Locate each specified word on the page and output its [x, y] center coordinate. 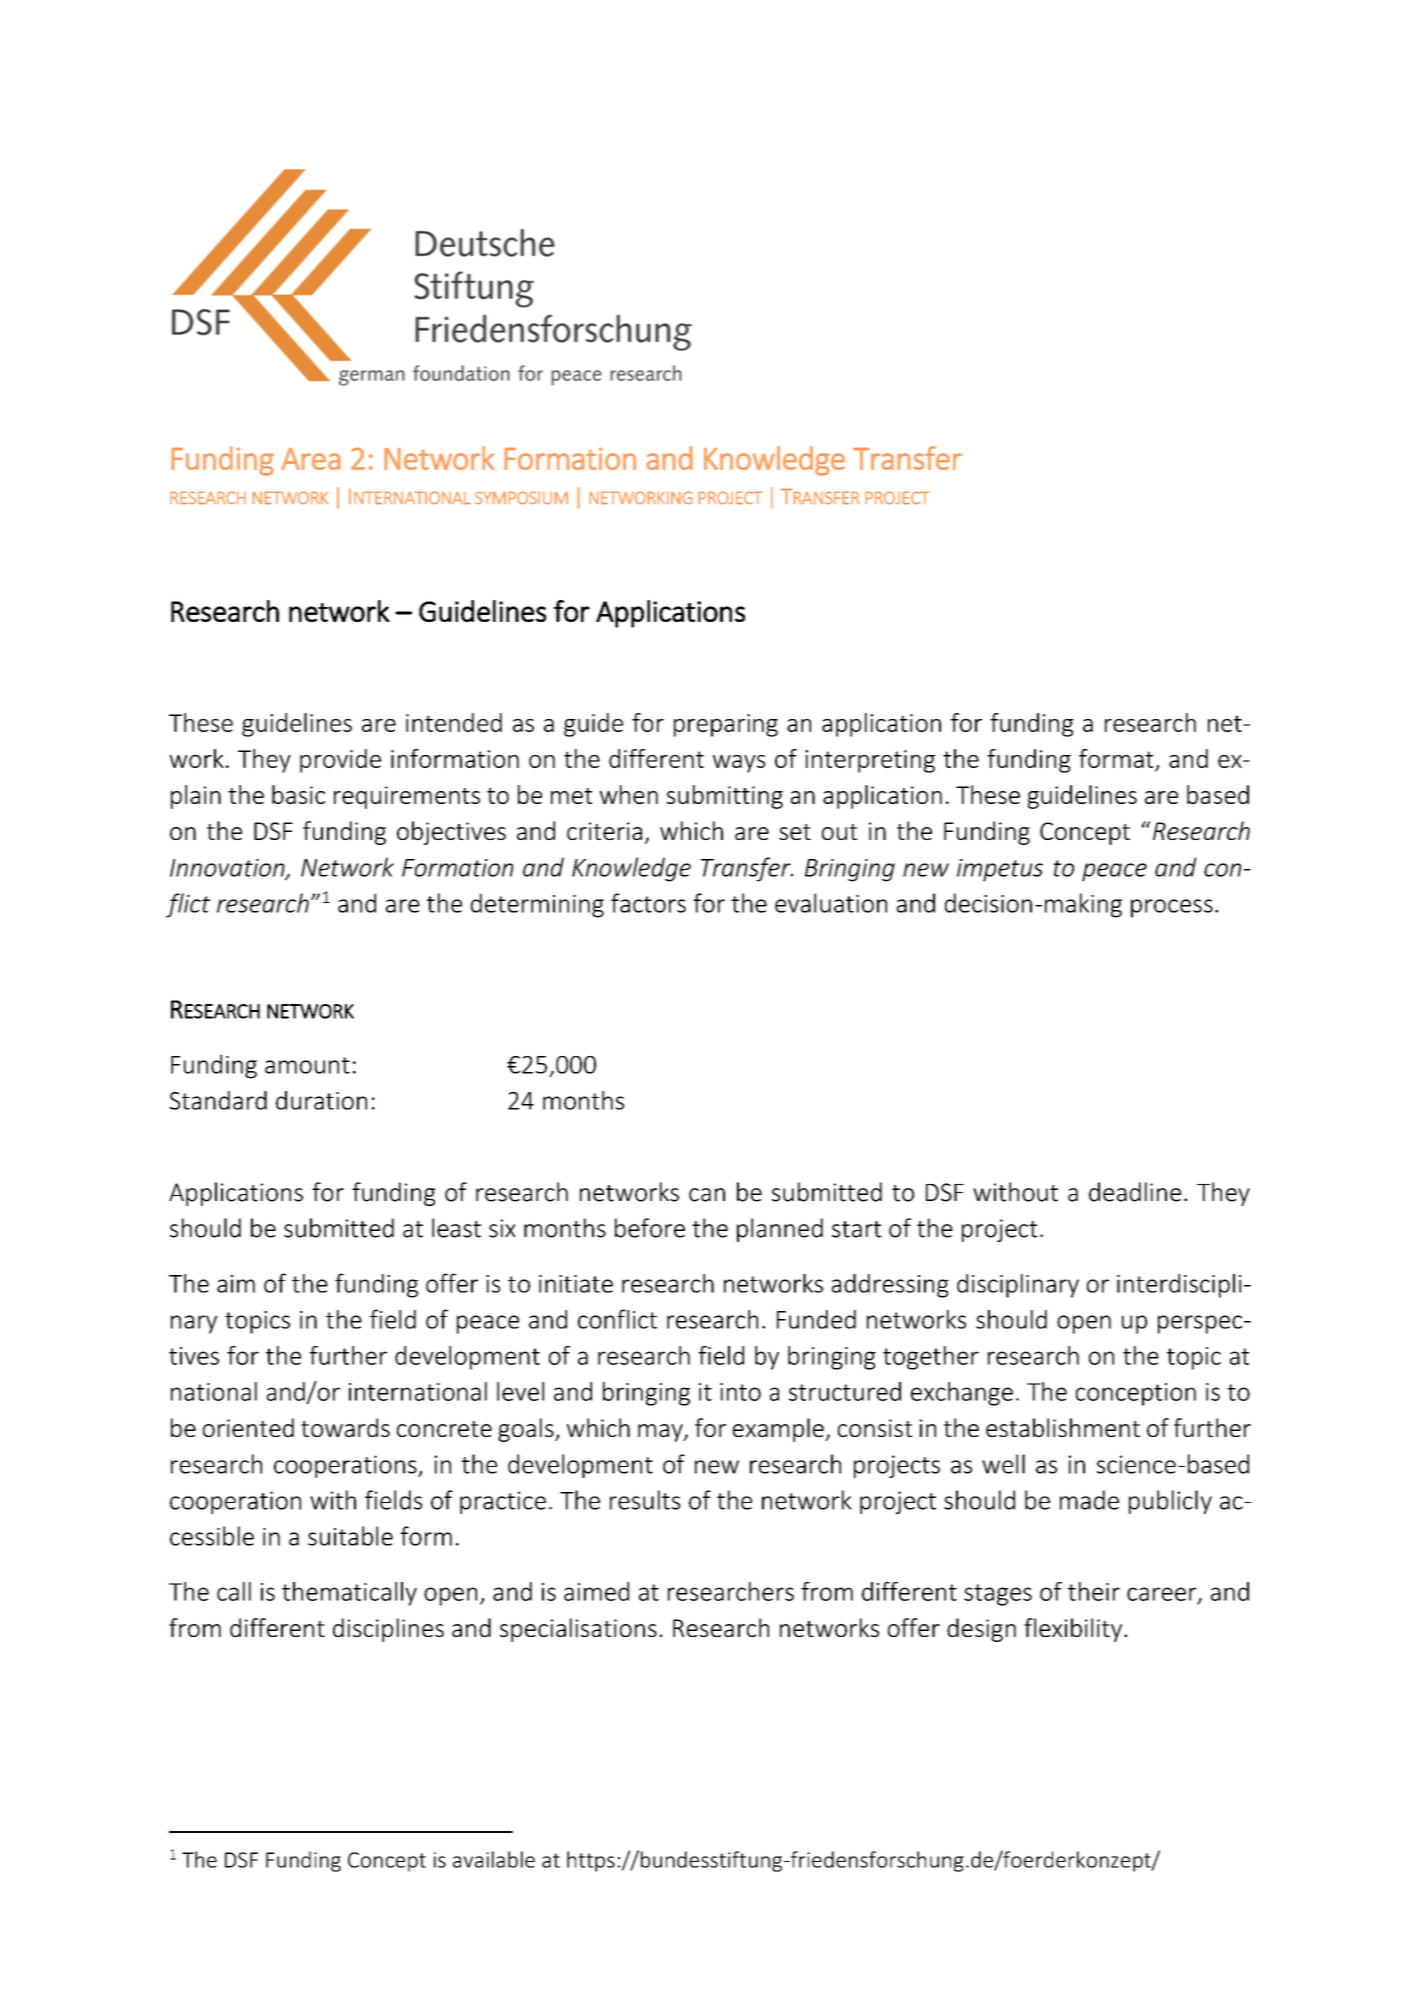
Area [311, 458]
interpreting [870, 761]
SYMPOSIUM [521, 498]
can [707, 1195]
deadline [1135, 1192]
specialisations [578, 1630]
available [494, 1859]
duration [321, 1100]
